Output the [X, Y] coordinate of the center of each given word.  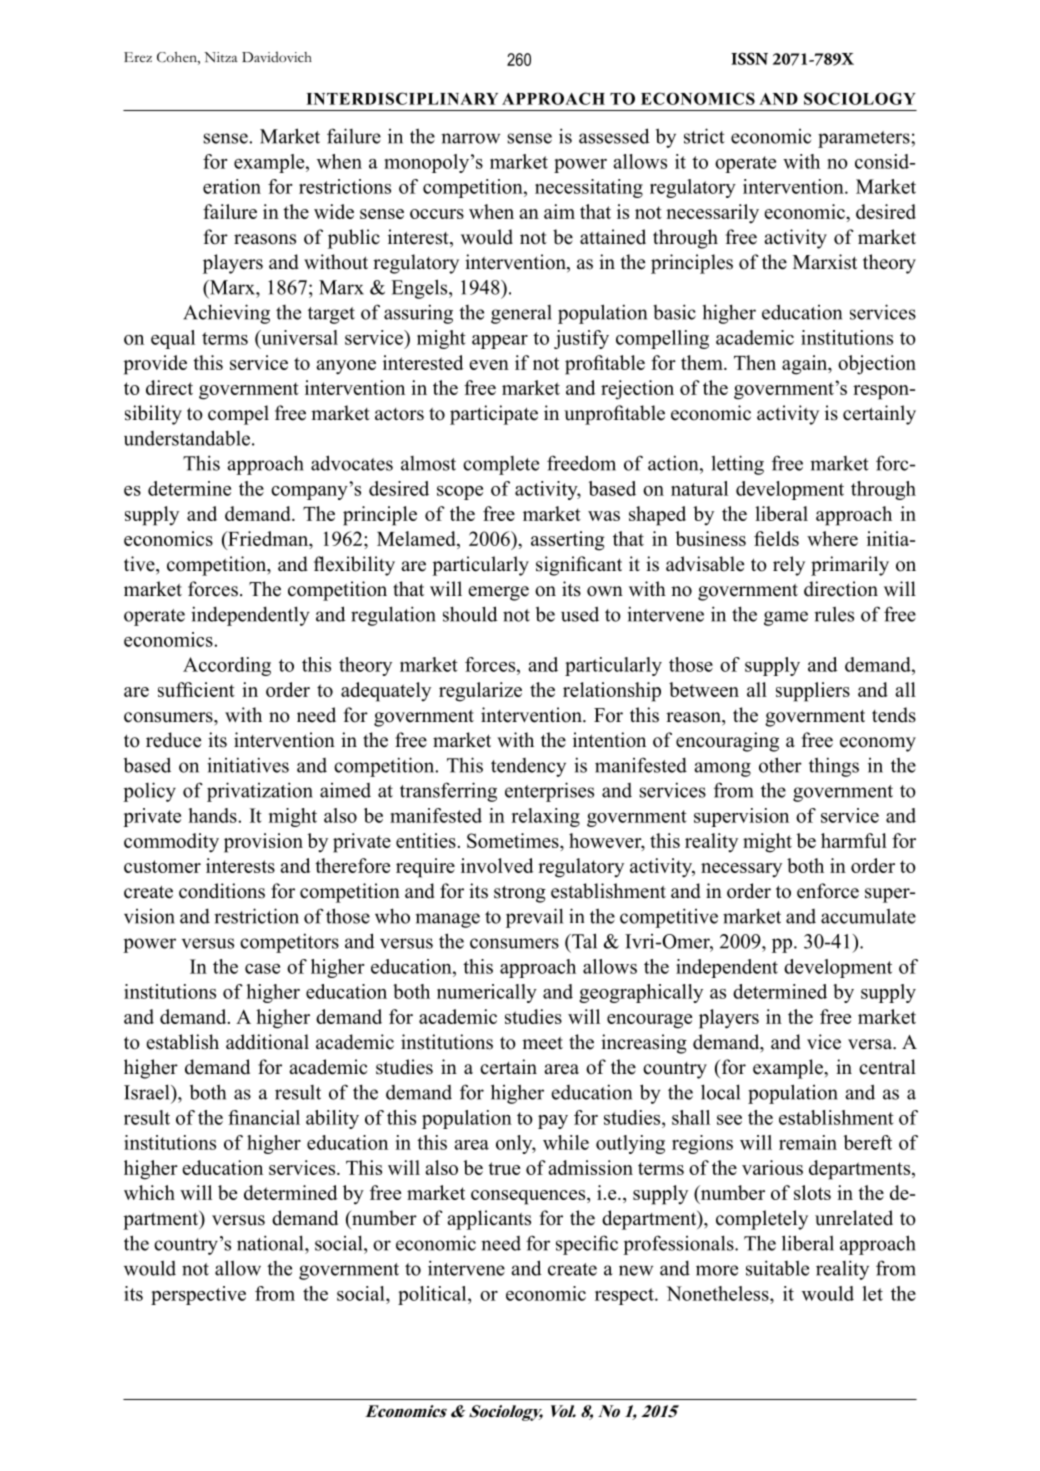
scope [460, 493]
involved [497, 865]
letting [738, 465]
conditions [222, 891]
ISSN [749, 58]
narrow [470, 138]
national [271, 1243]
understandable [187, 438]
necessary [741, 870]
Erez [138, 57]
